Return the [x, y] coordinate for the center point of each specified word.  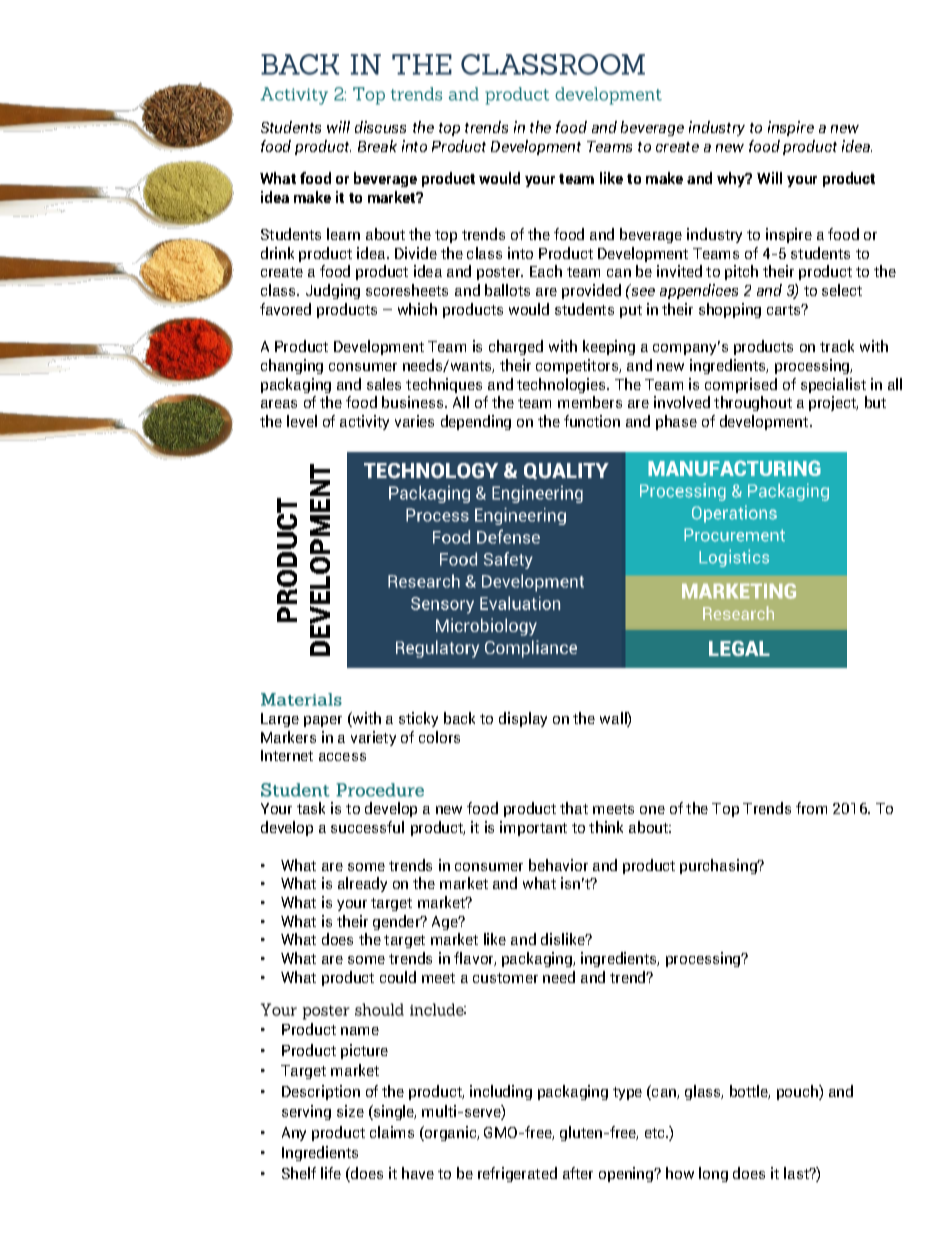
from [811, 808]
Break [377, 146]
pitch [741, 272]
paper [323, 721]
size [350, 1111]
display [523, 719]
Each [546, 271]
